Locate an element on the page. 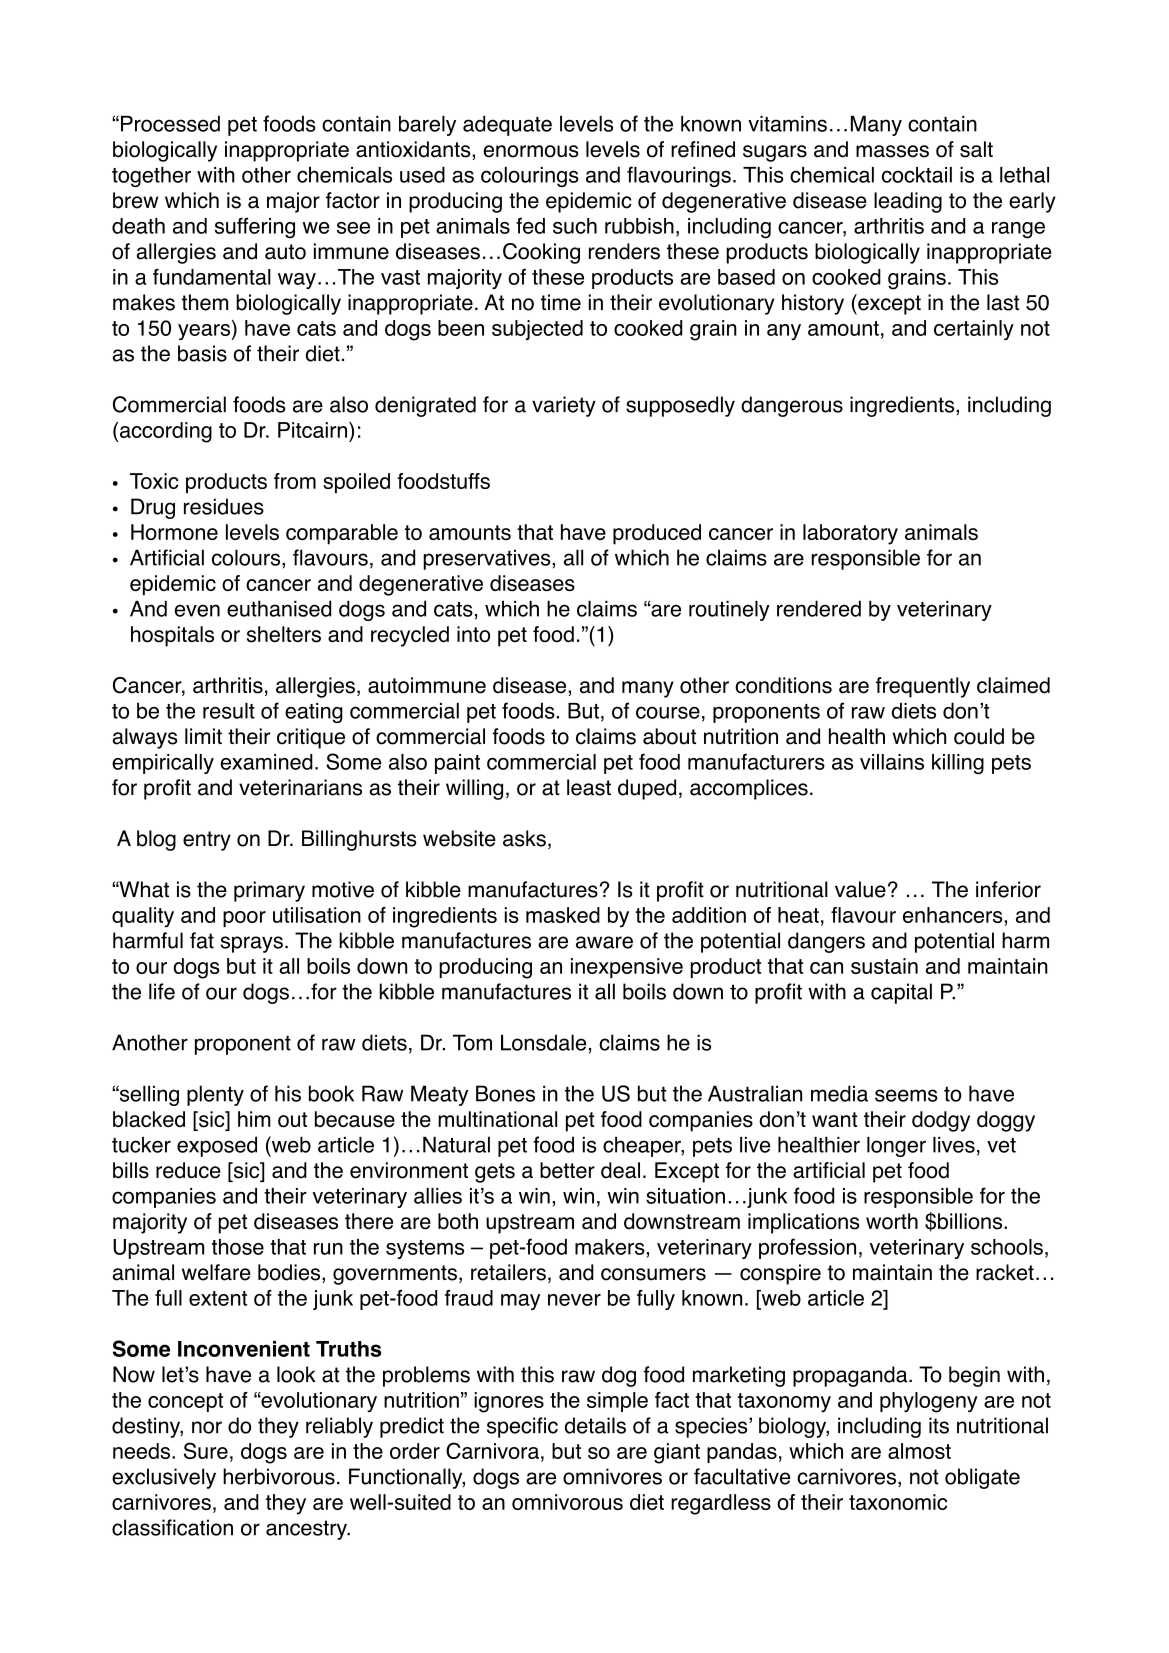  cocktail is located at coordinates (917, 175).
